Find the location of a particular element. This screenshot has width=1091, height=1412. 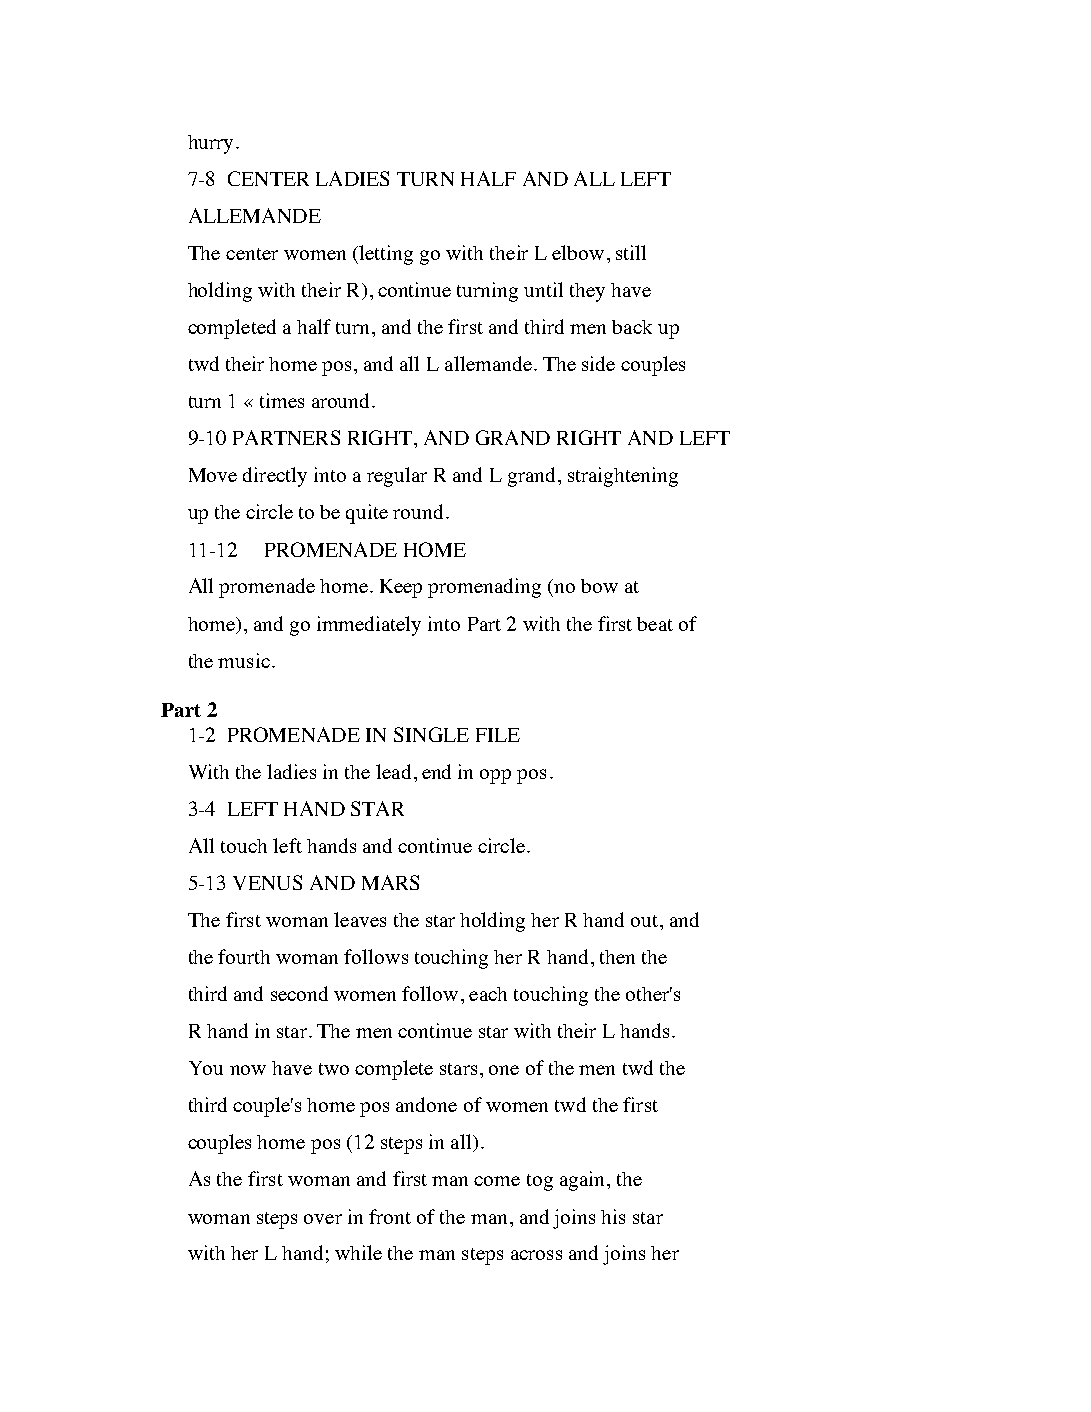

still is located at coordinates (631, 252).
